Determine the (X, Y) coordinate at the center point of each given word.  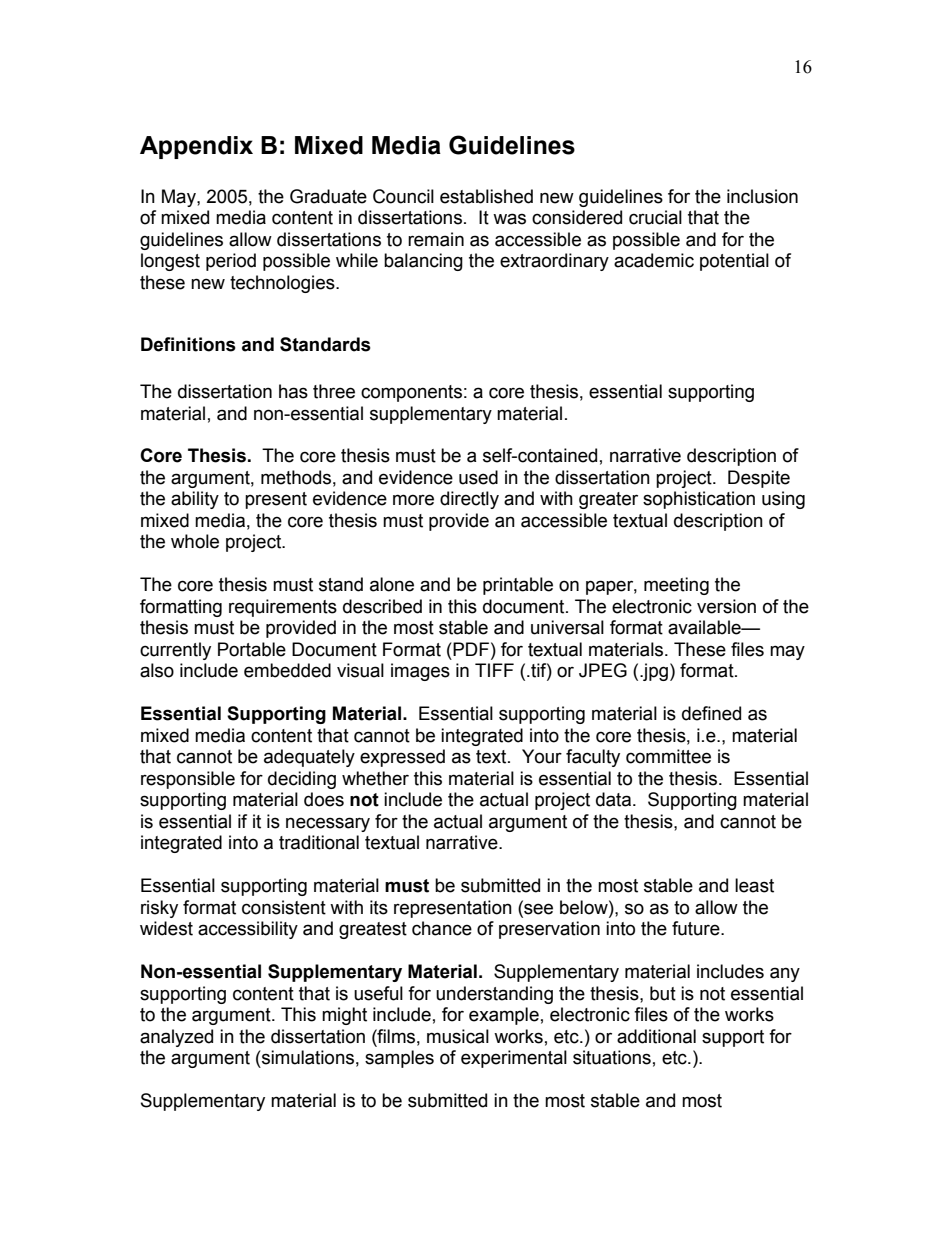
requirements (283, 608)
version (726, 606)
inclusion (762, 196)
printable (518, 586)
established (486, 196)
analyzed (176, 1038)
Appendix (196, 147)
